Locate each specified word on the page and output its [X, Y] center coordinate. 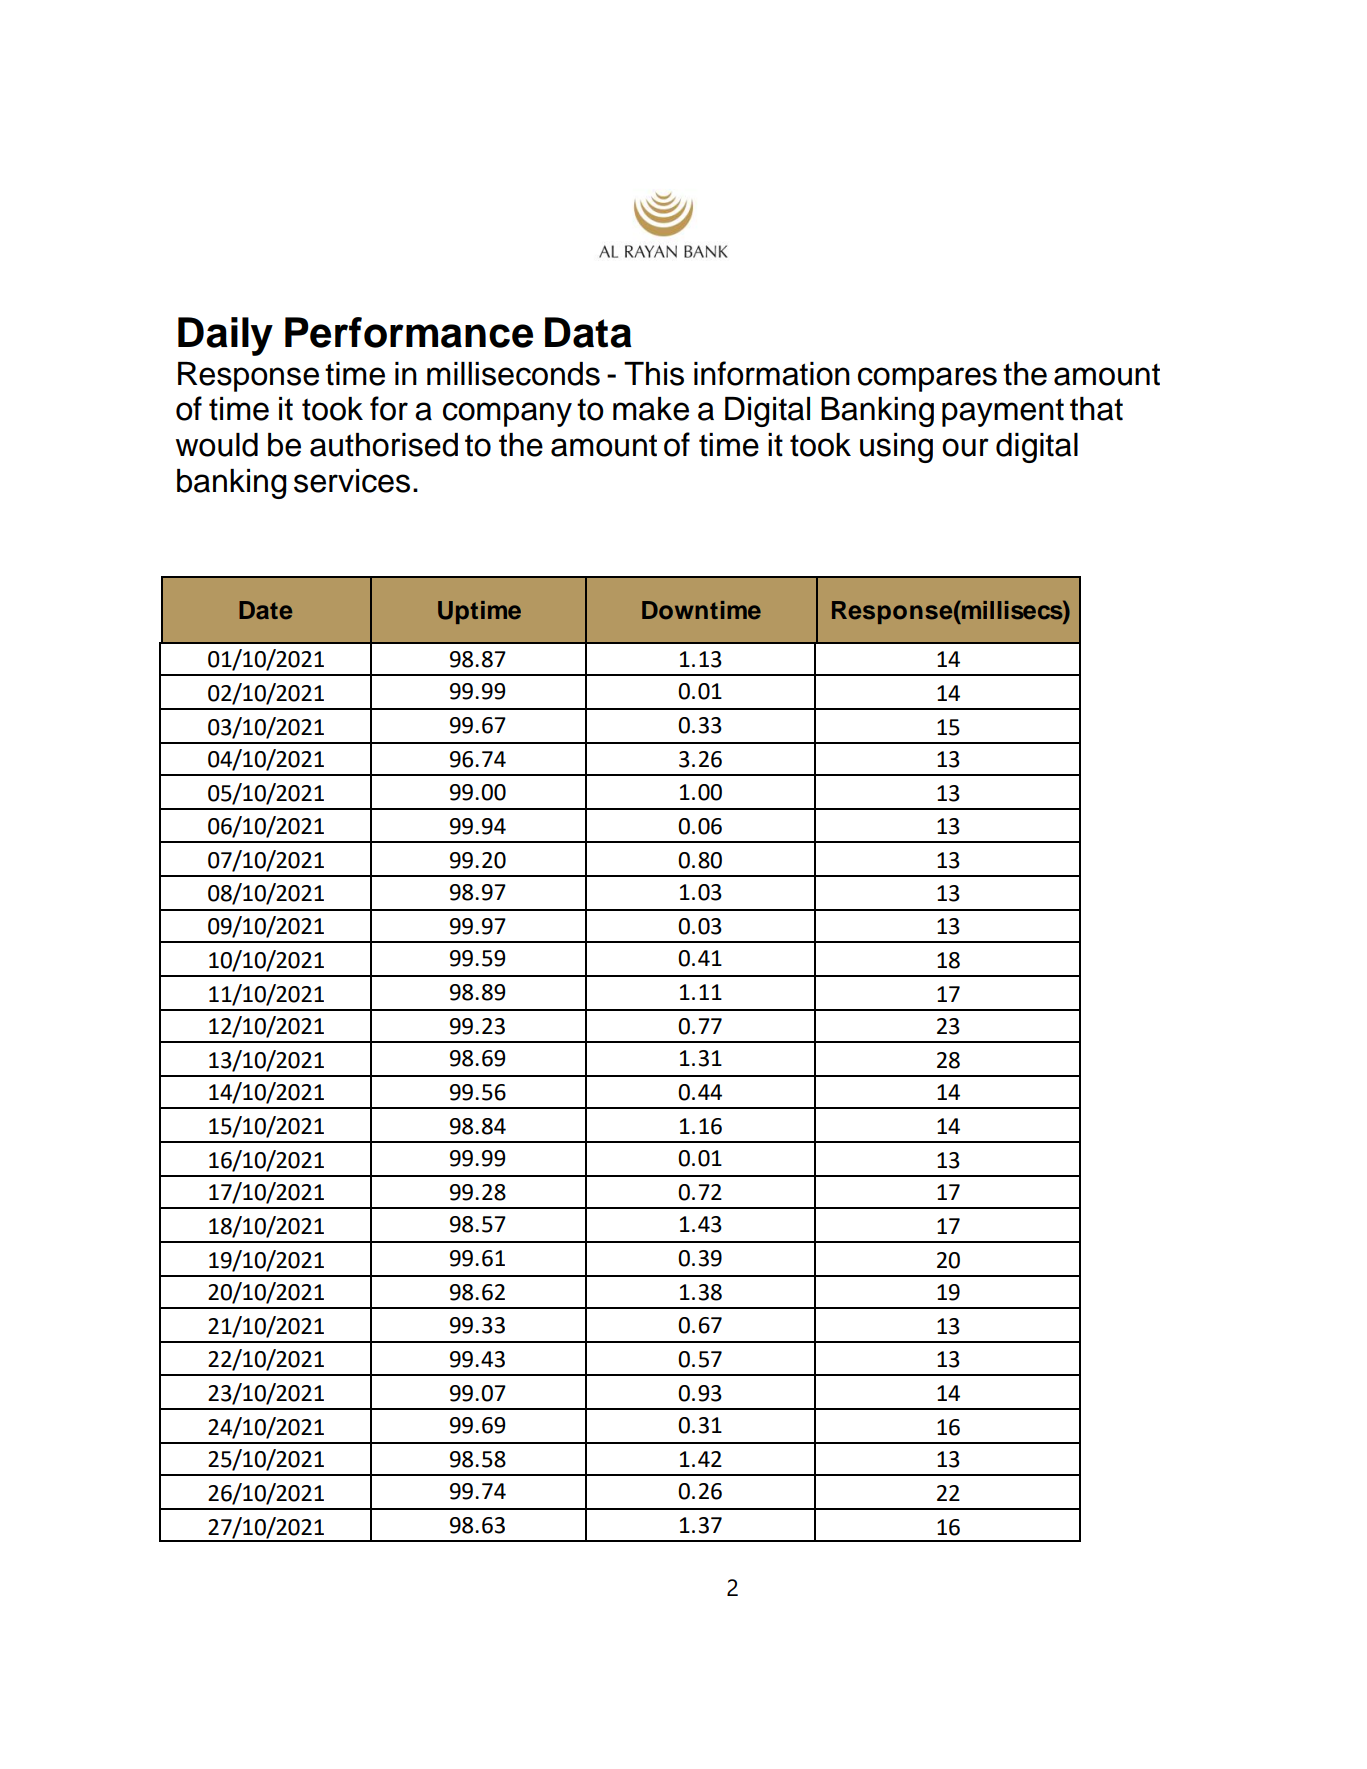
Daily [225, 336]
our [965, 447]
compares [927, 379]
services [352, 481]
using [896, 448]
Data [588, 332]
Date [265, 610]
